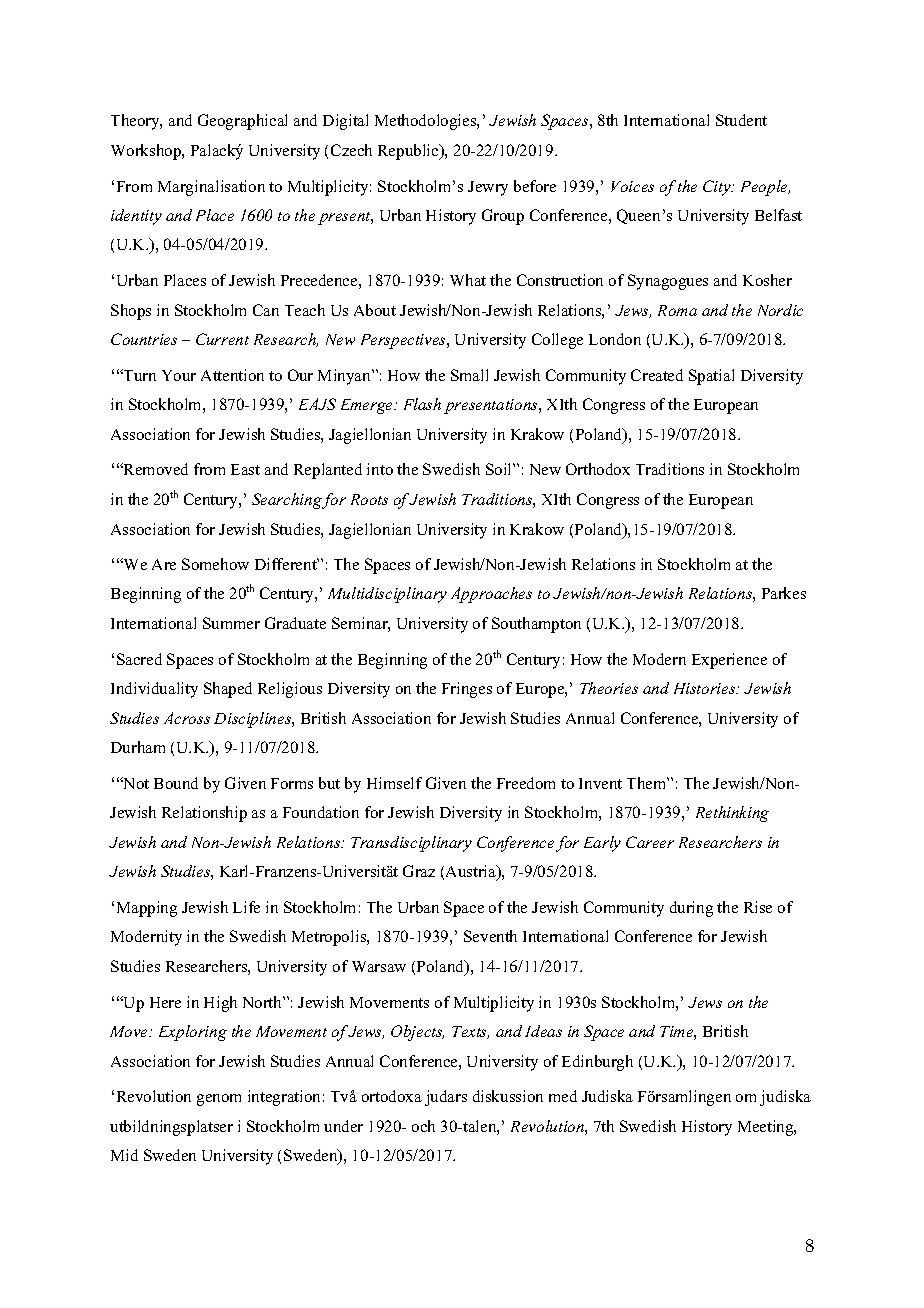 The height and width of the screenshot is (1308, 924). What do you see at coordinates (176, 783) in the screenshot?
I see `Bound` at bounding box center [176, 783].
